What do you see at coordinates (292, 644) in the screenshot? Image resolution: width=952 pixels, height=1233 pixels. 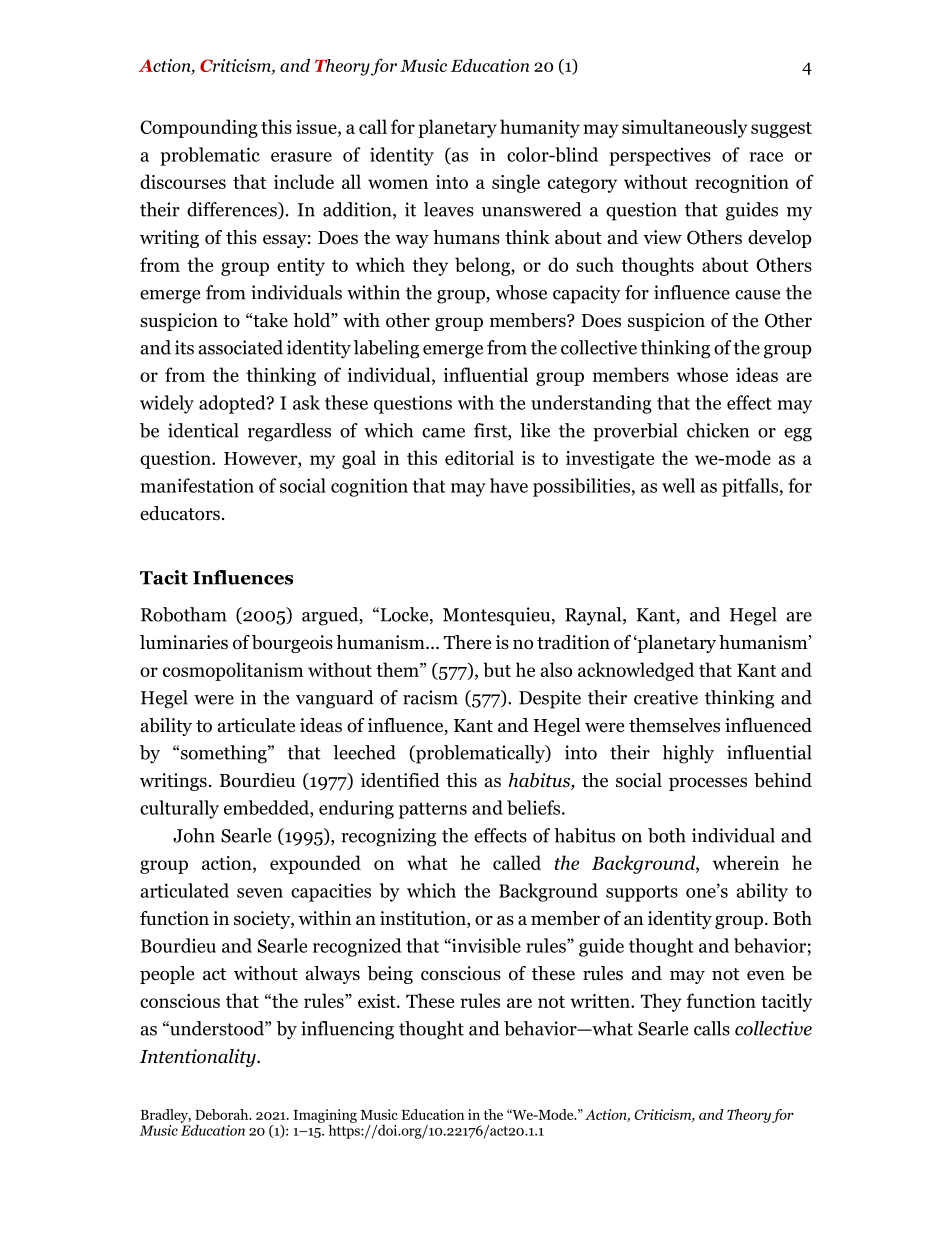 I see `bourgeois` at bounding box center [292, 644].
